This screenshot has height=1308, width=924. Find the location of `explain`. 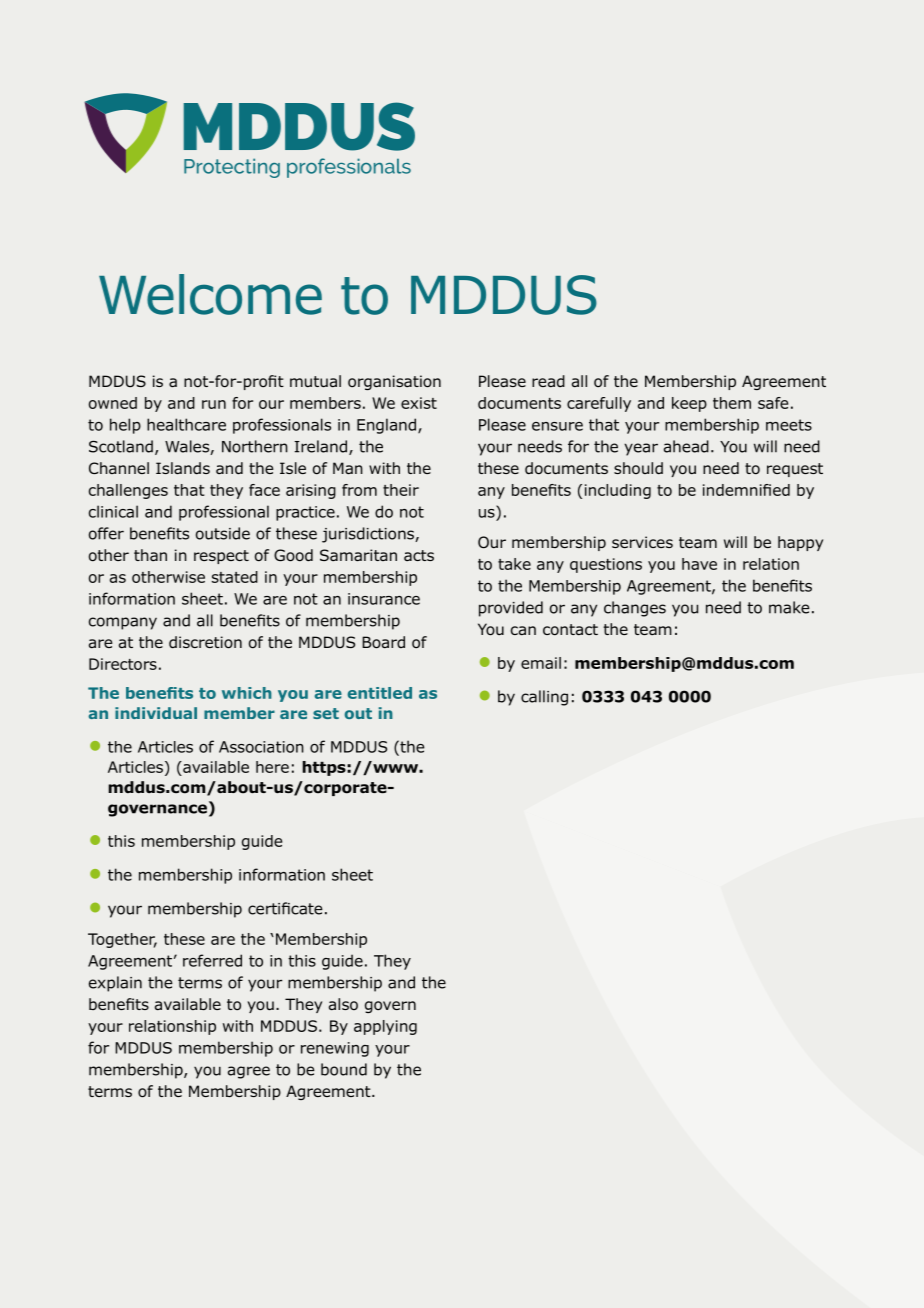

explain is located at coordinates (115, 984).
